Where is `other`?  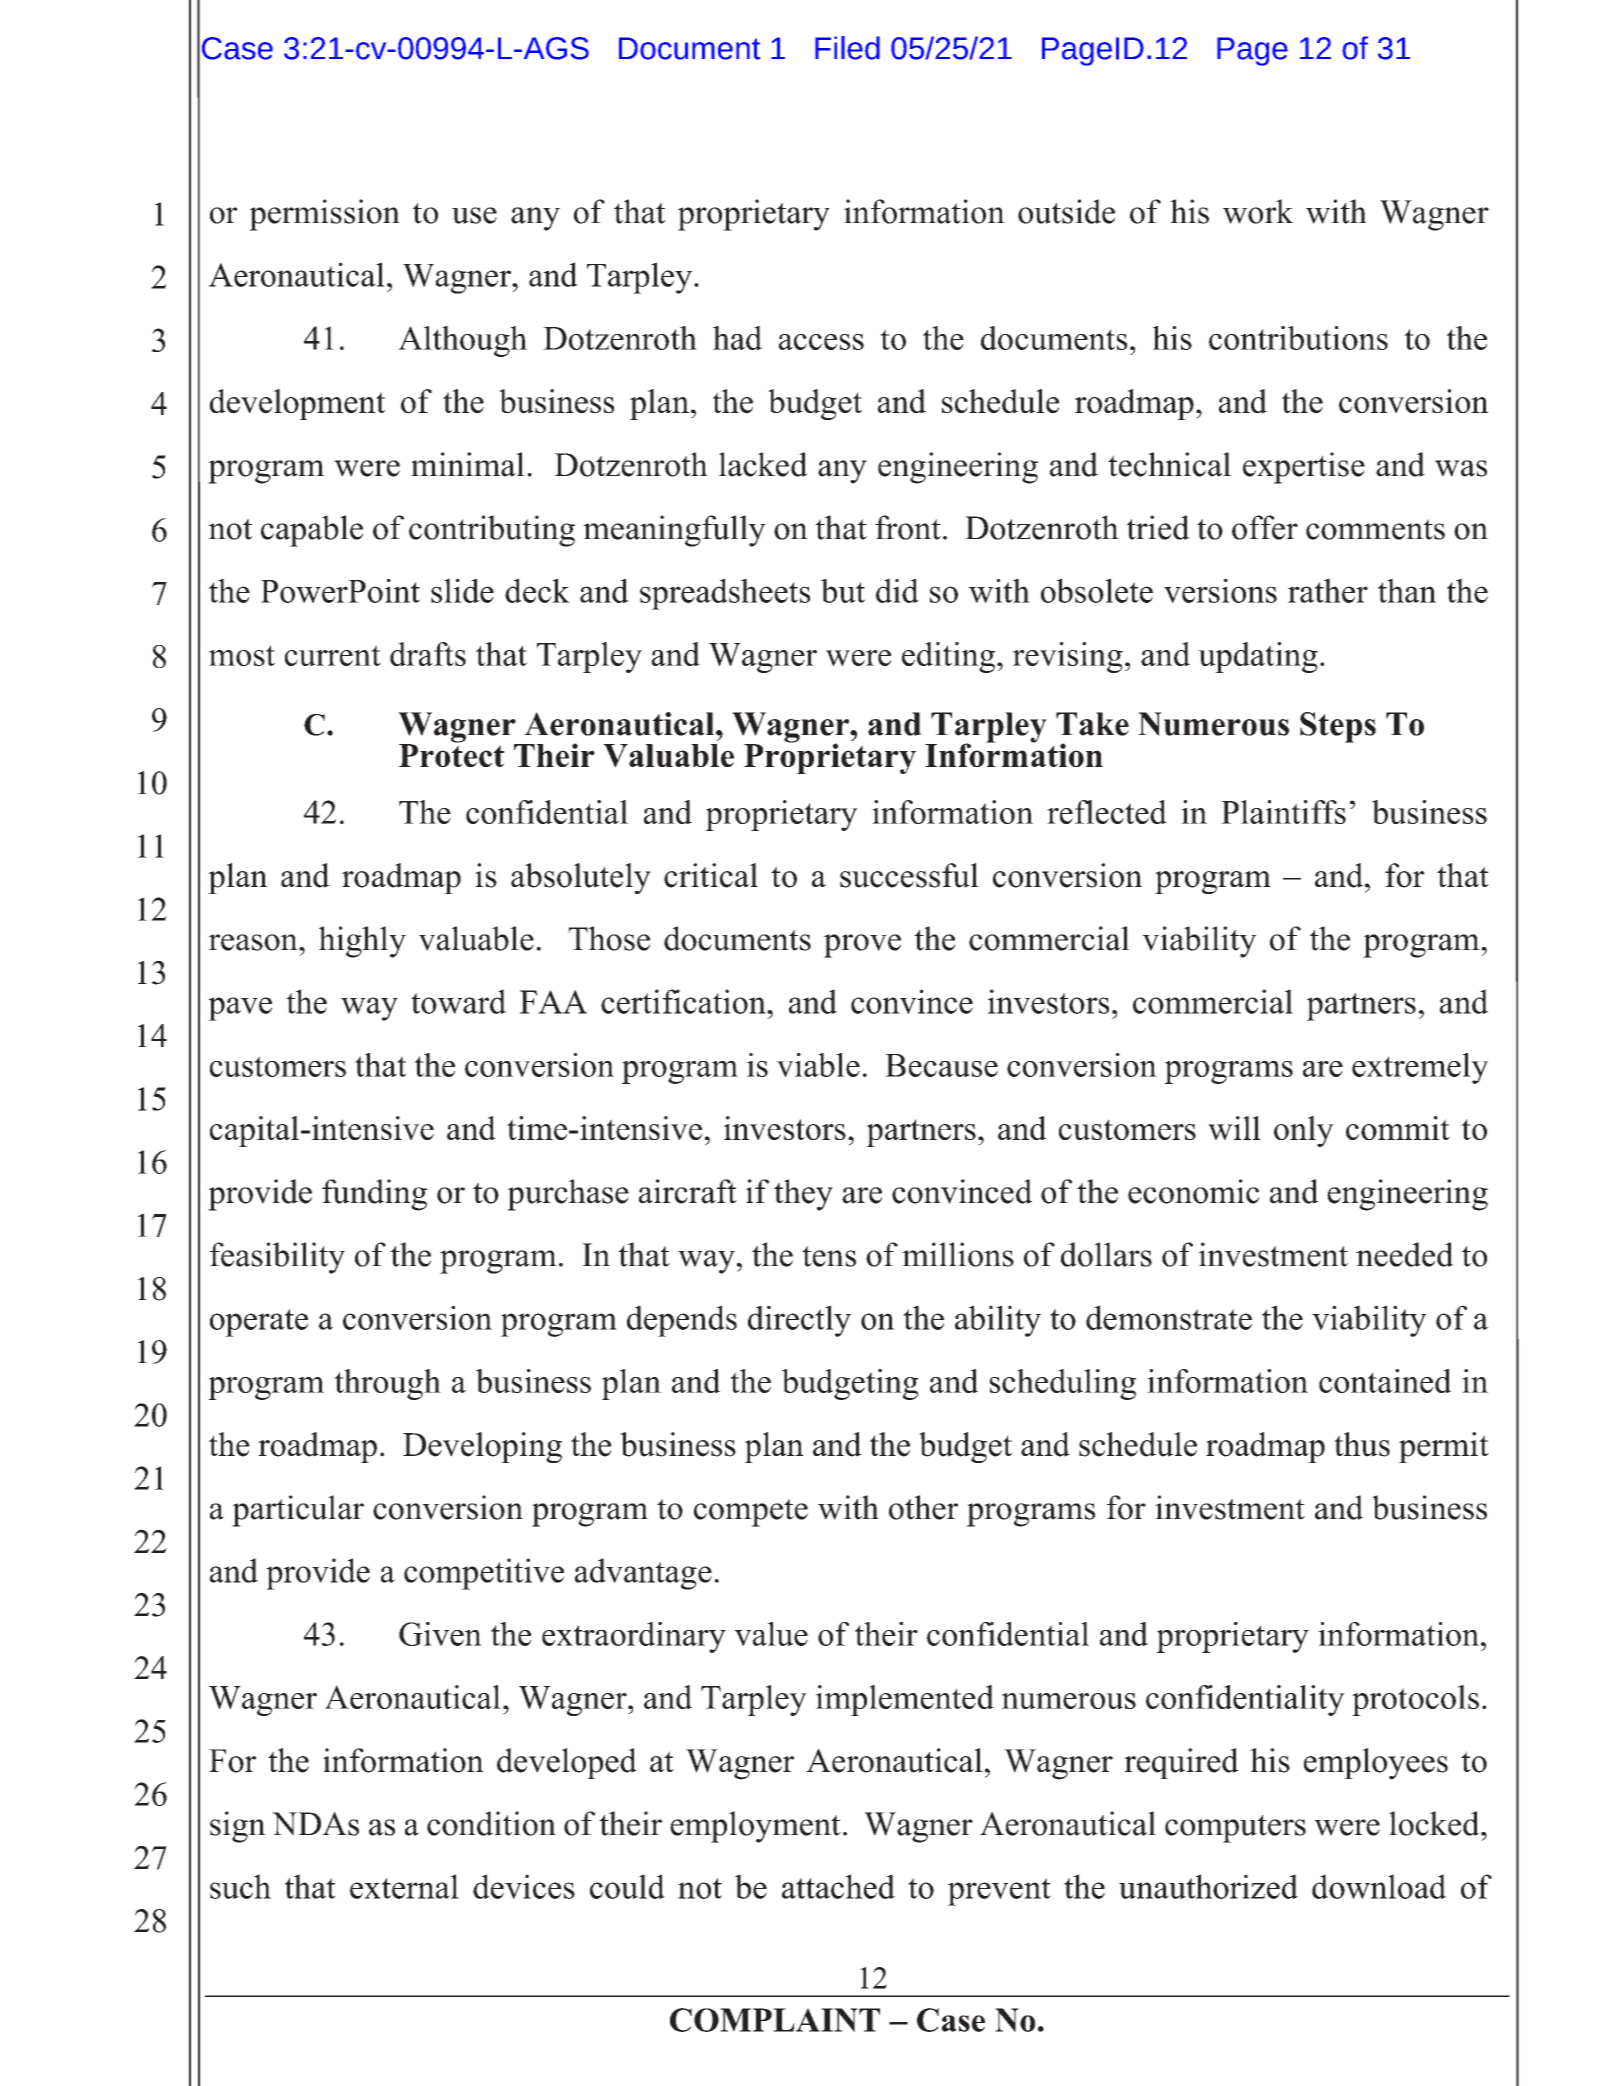 other is located at coordinates (923, 1507).
